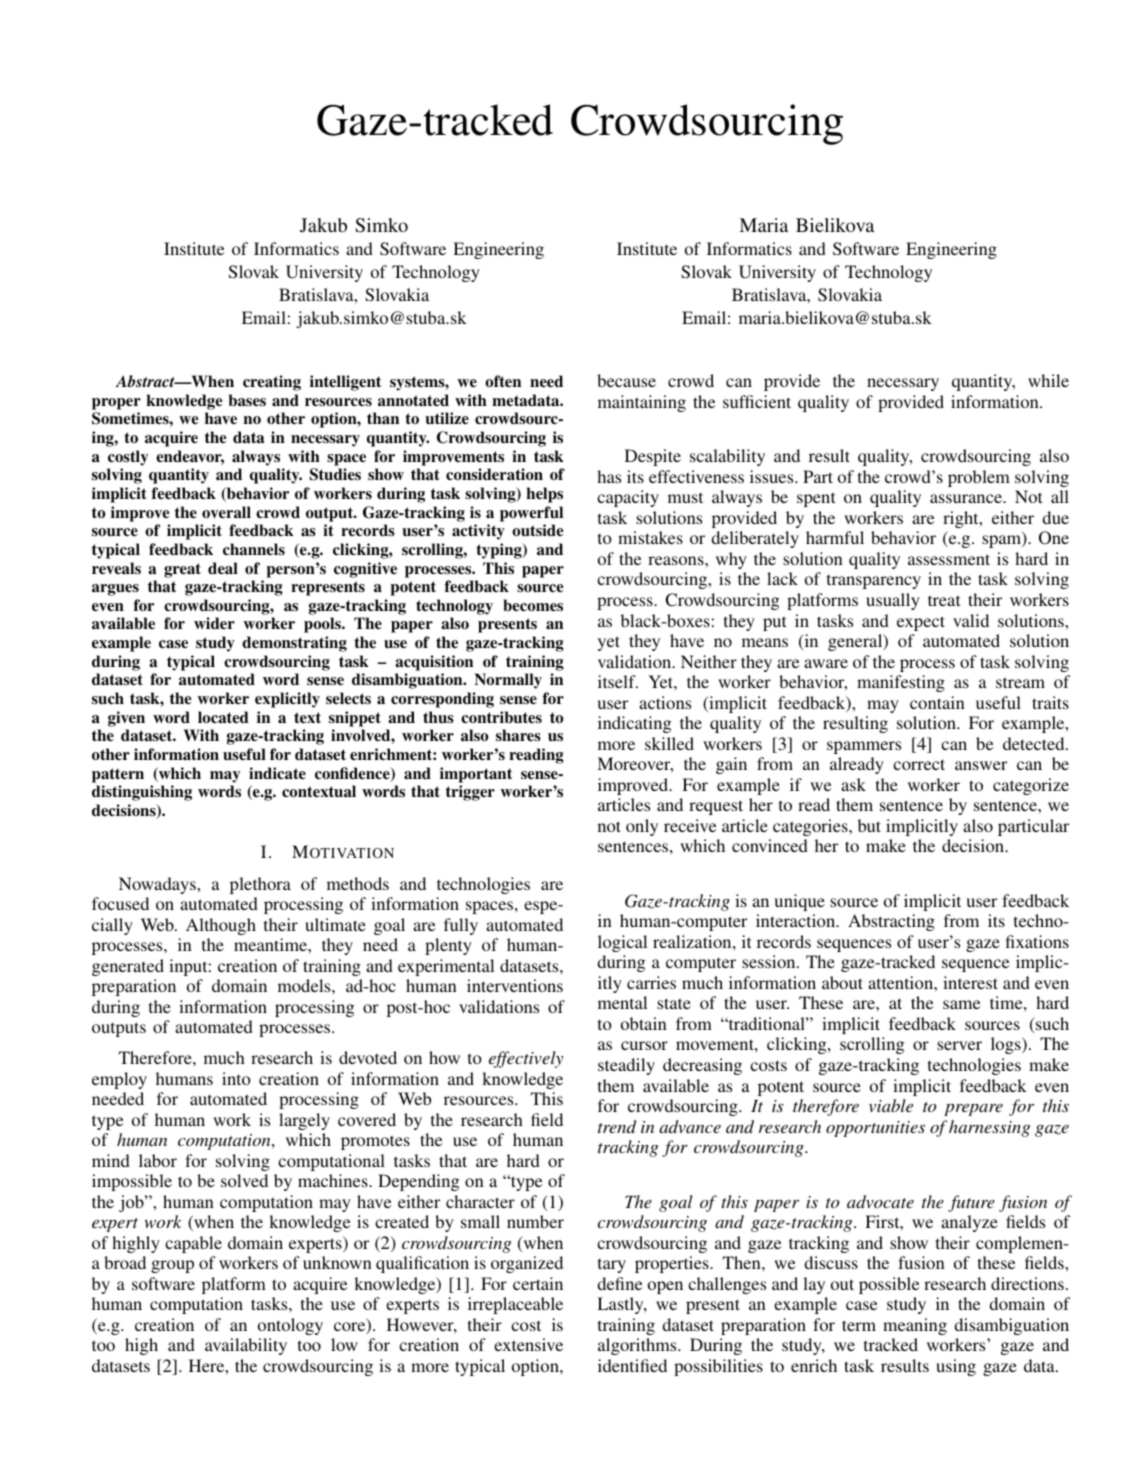  What do you see at coordinates (223, 717) in the screenshot?
I see `located` at bounding box center [223, 717].
